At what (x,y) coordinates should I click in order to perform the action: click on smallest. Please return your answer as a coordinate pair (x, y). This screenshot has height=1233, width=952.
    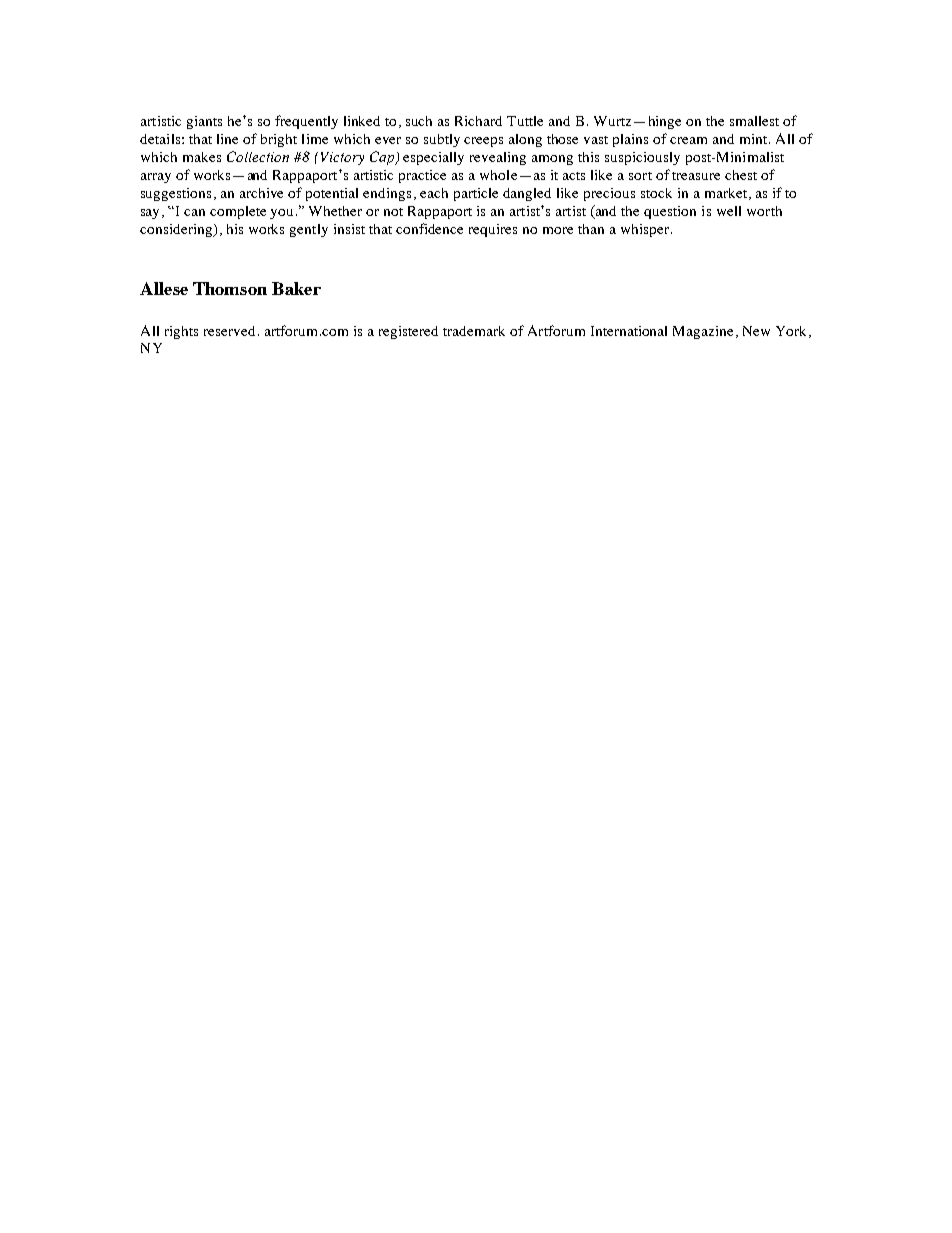
    Looking at the image, I should click on (754, 121).
